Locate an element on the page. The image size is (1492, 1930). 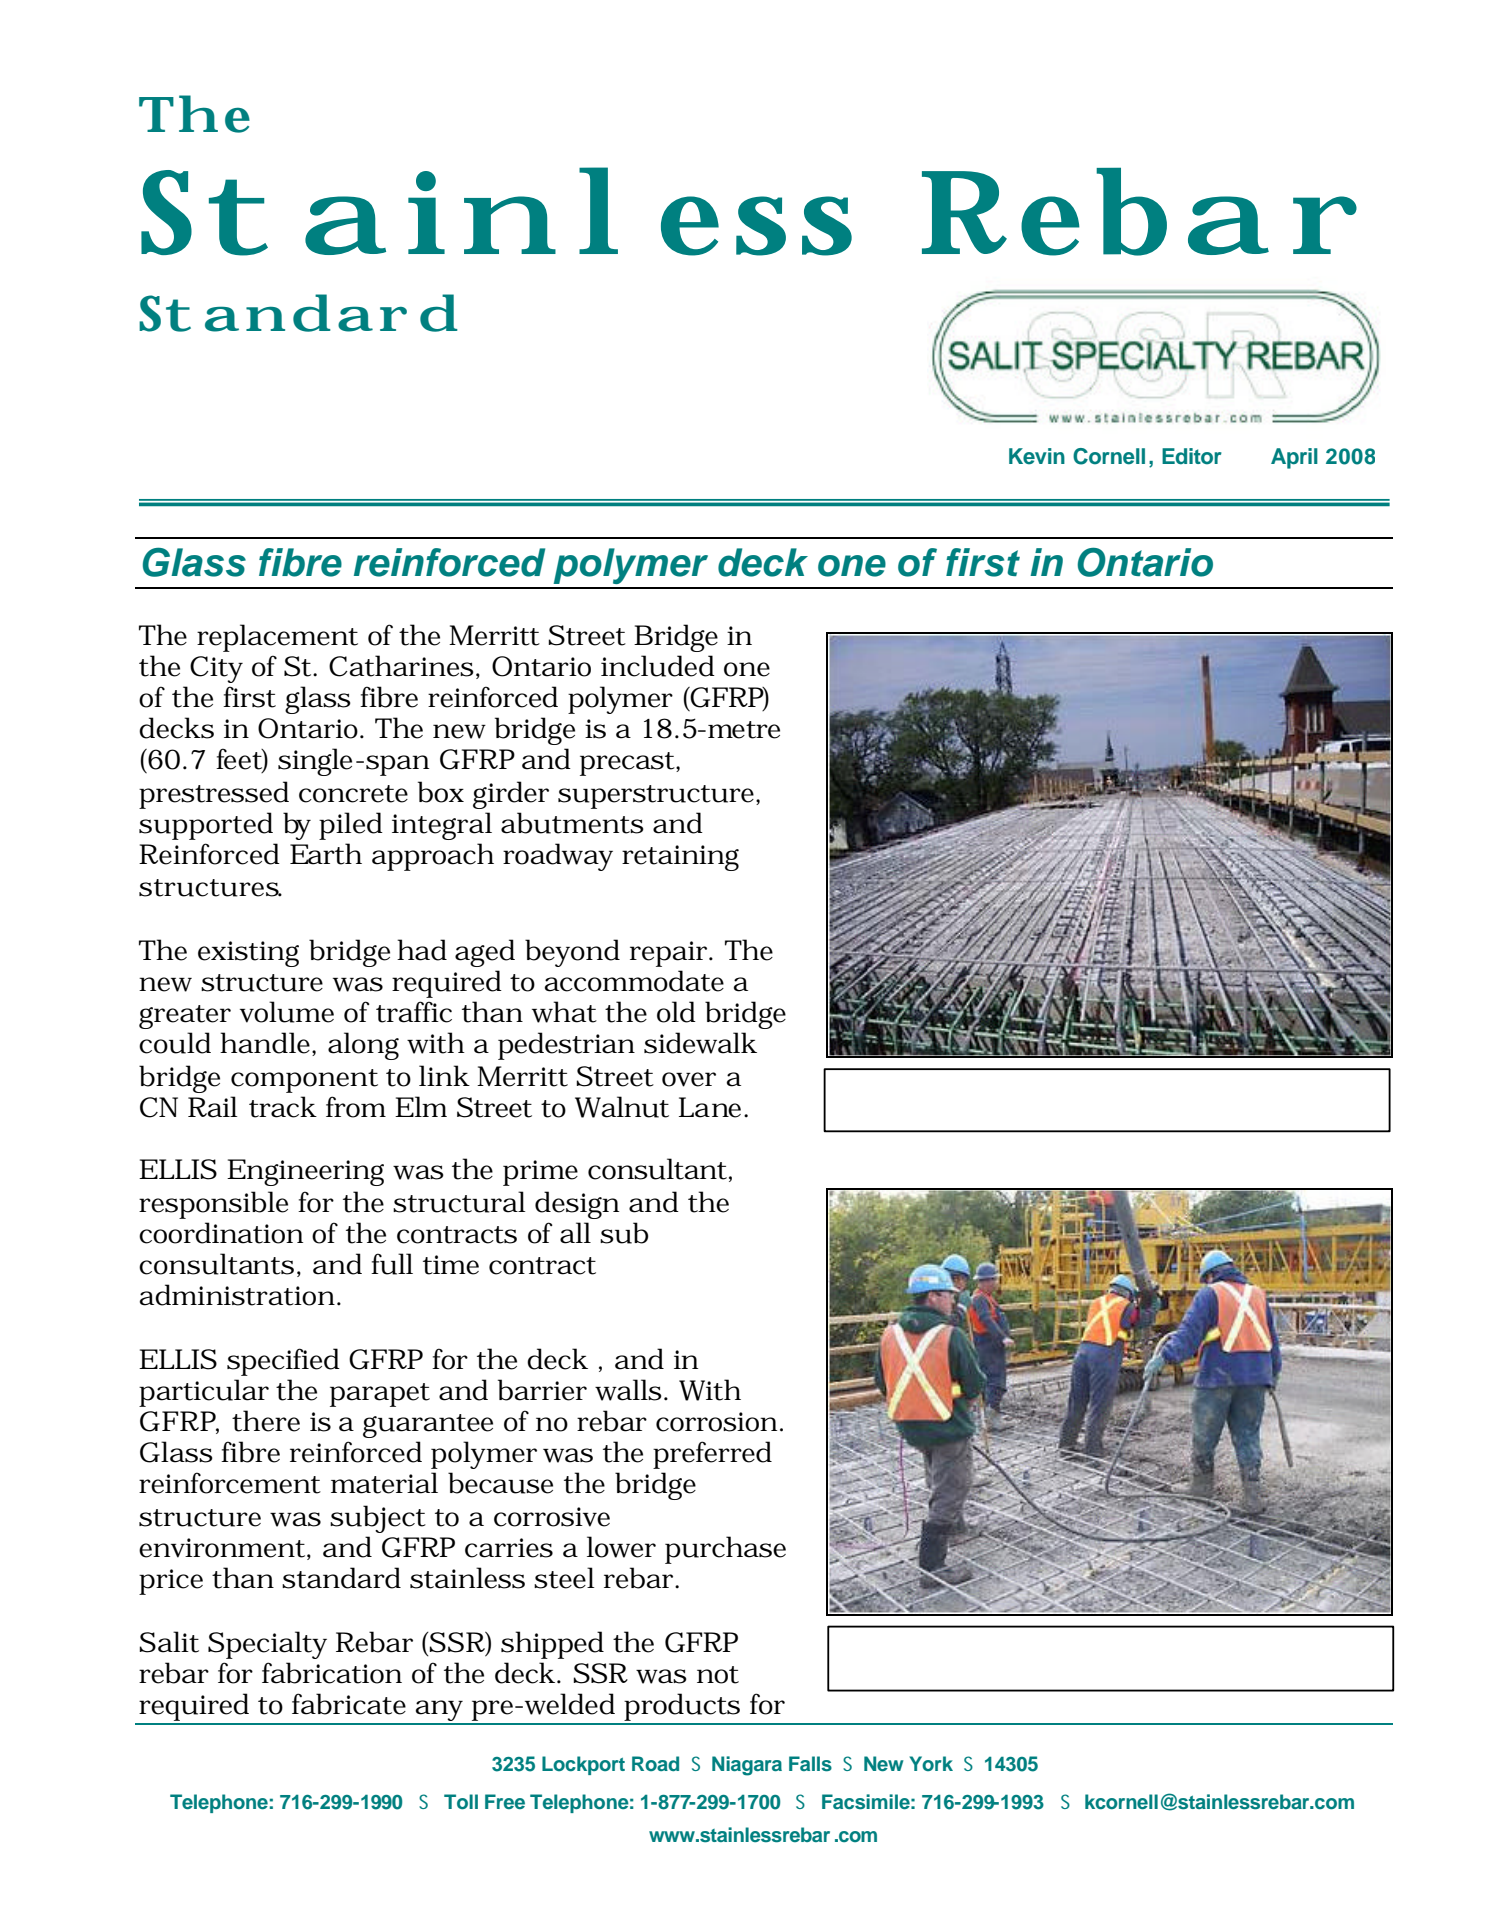
replacement is located at coordinates (277, 638).
